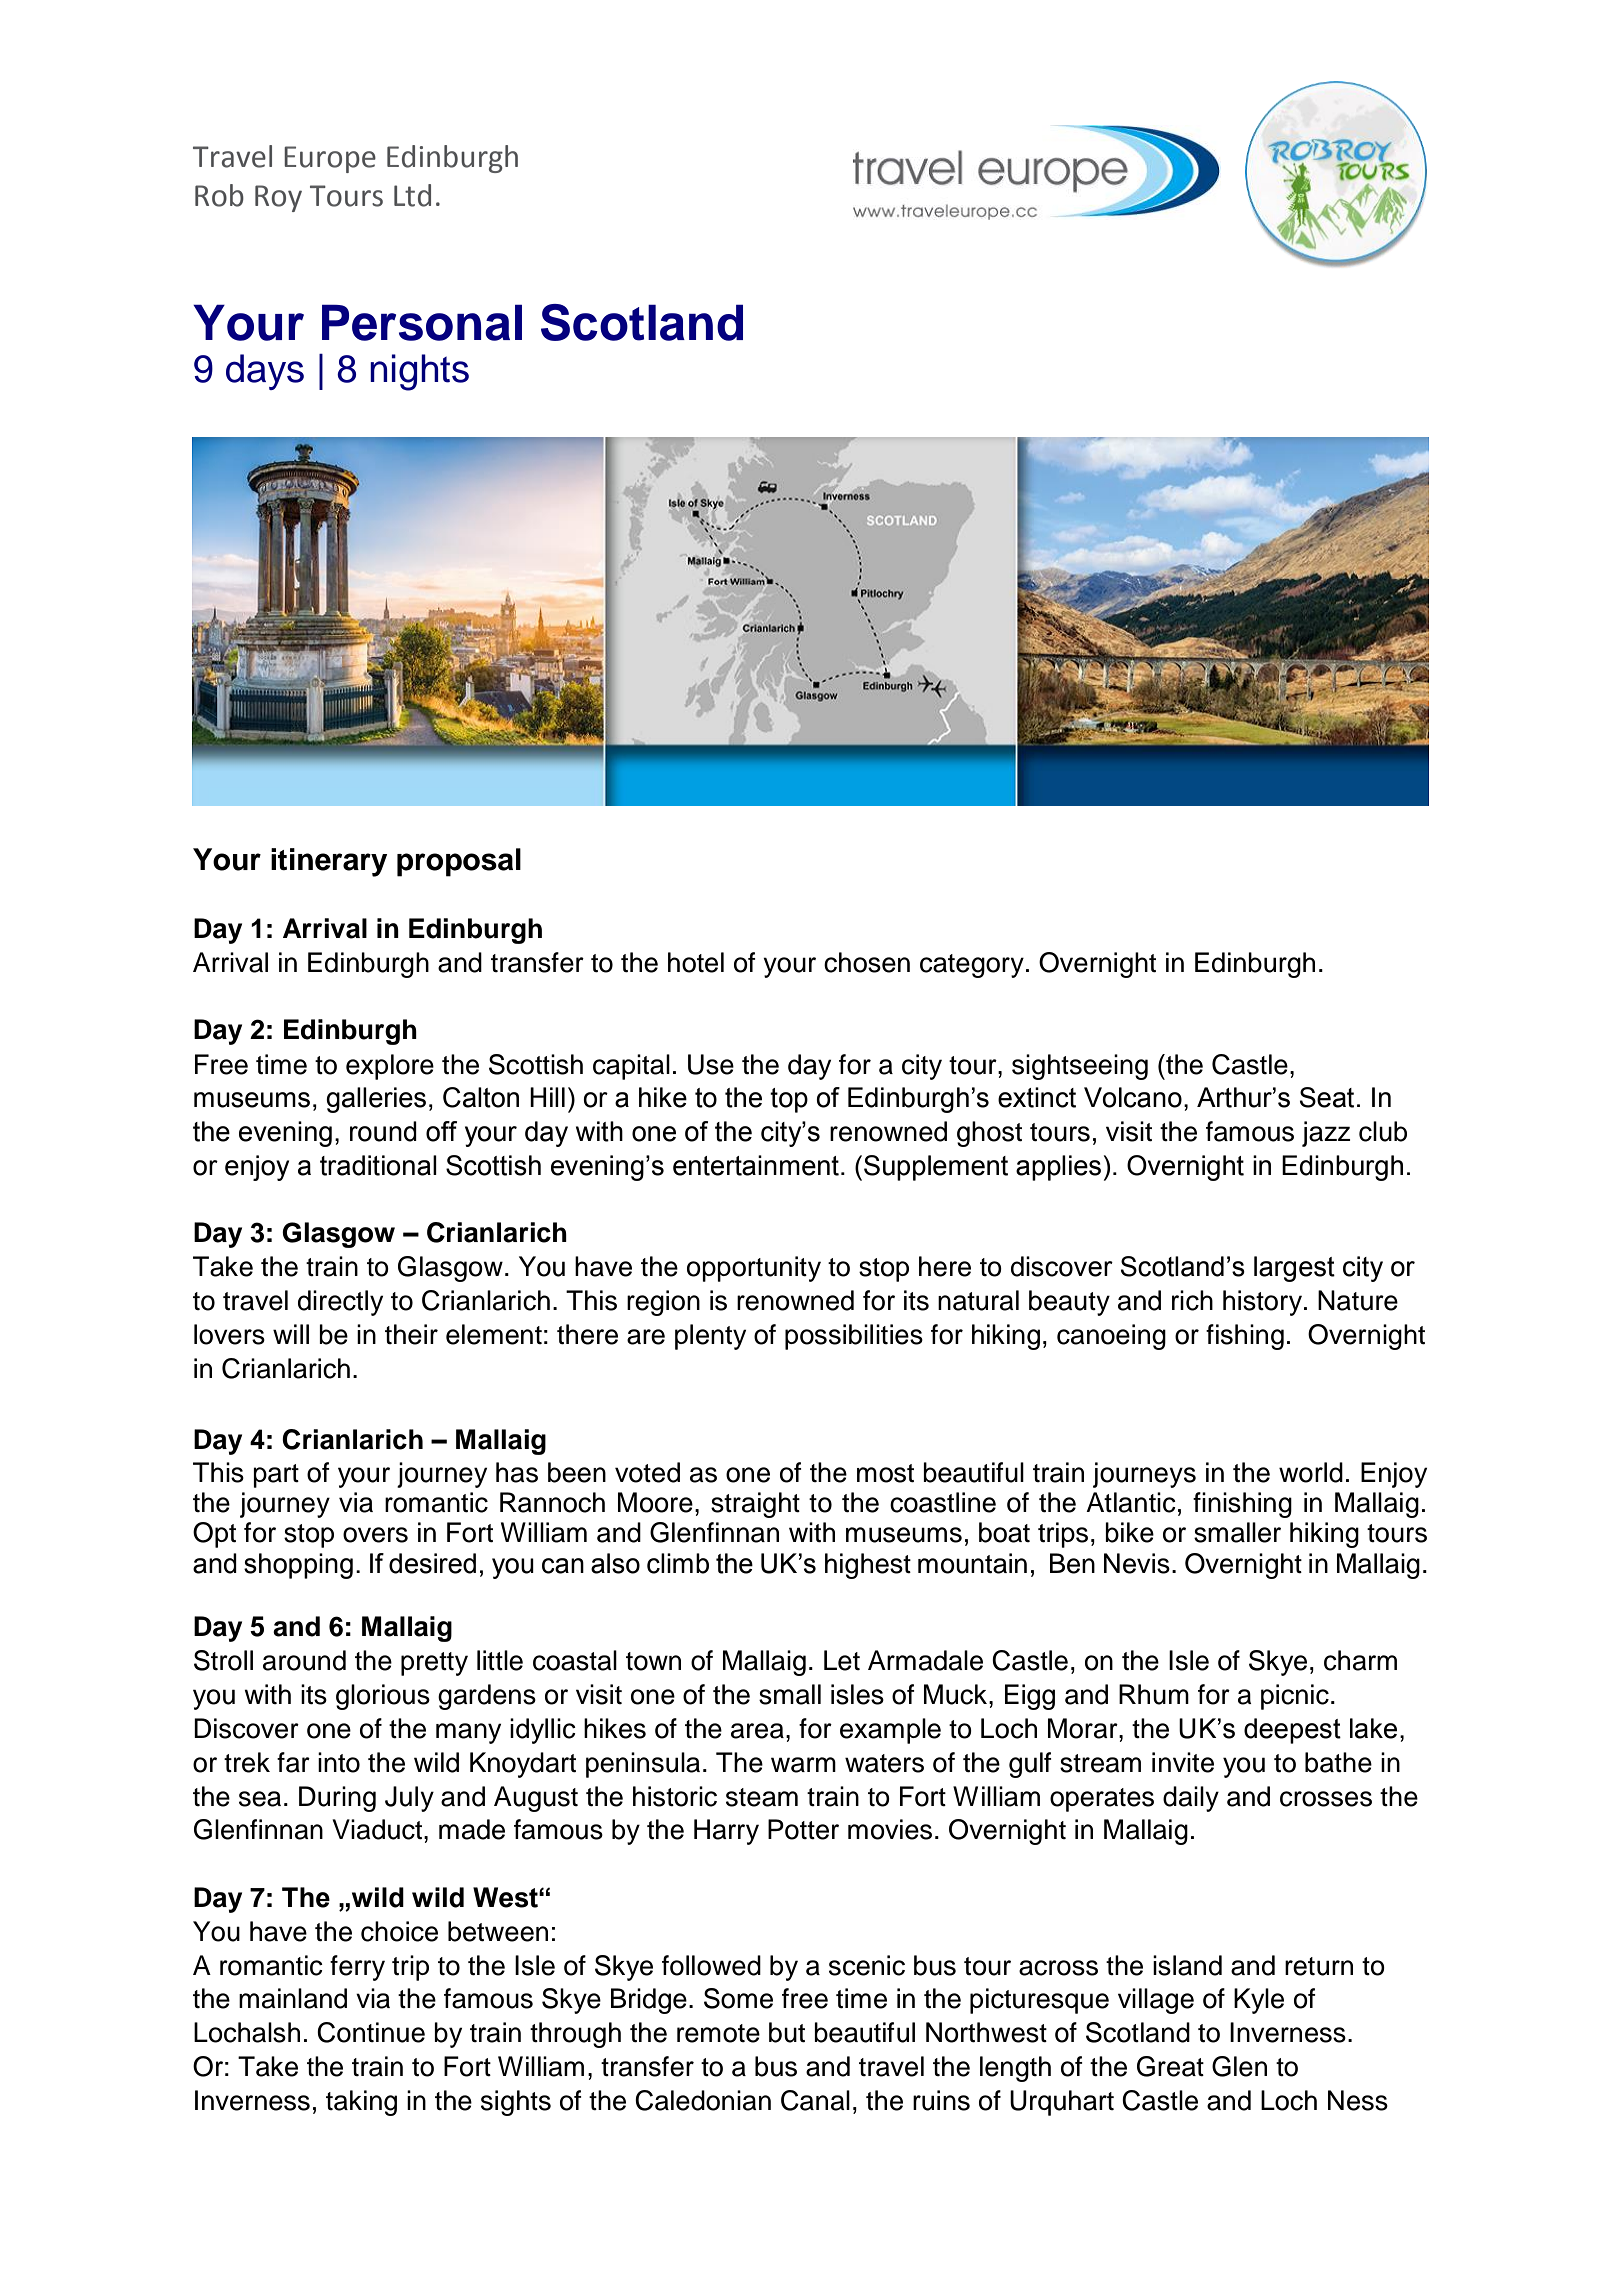  What do you see at coordinates (1311, 1472) in the screenshot?
I see `world` at bounding box center [1311, 1472].
